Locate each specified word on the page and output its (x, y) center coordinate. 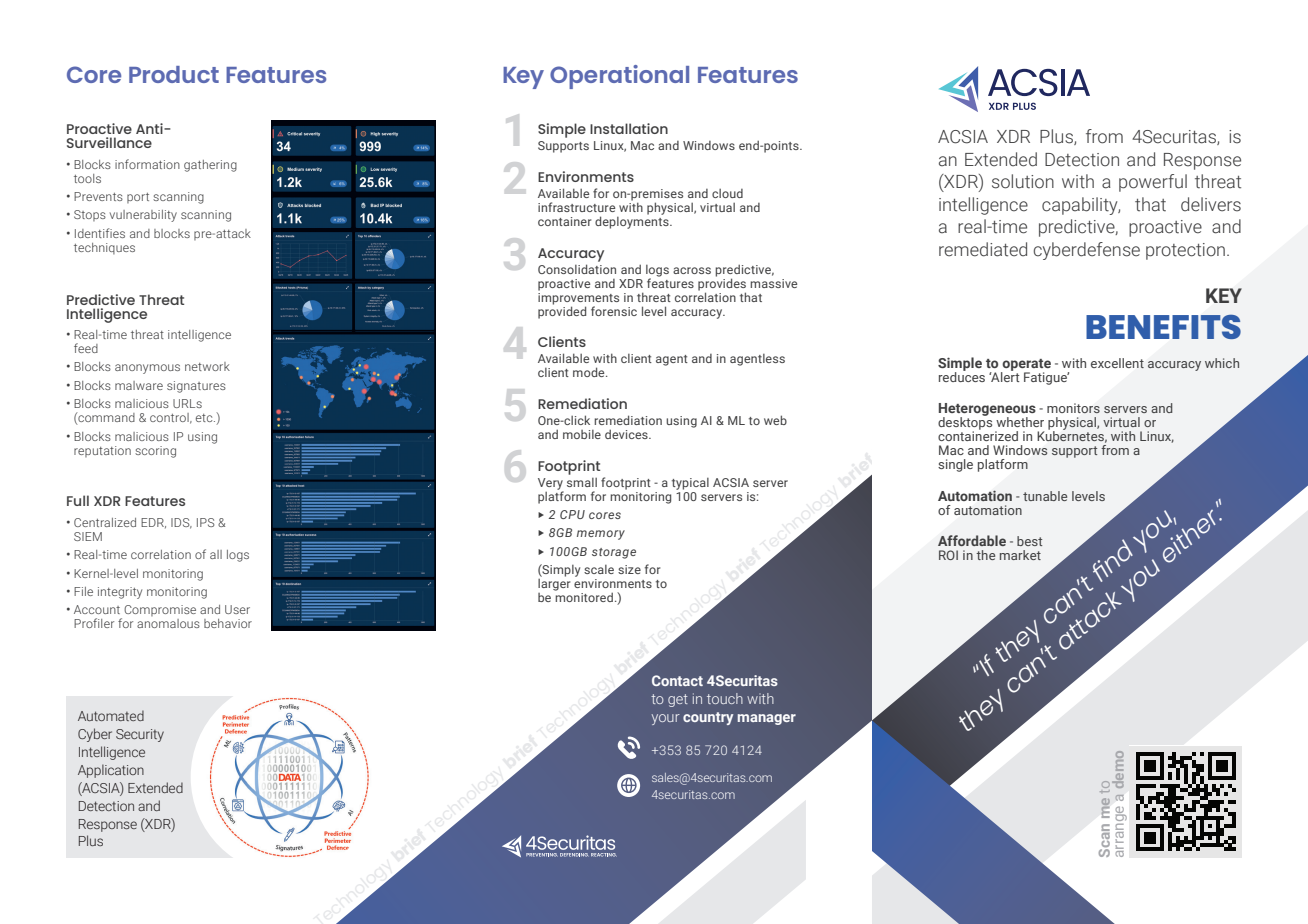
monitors (1073, 408)
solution (1023, 181)
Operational (619, 77)
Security (140, 735)
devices (627, 434)
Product (174, 74)
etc (205, 418)
